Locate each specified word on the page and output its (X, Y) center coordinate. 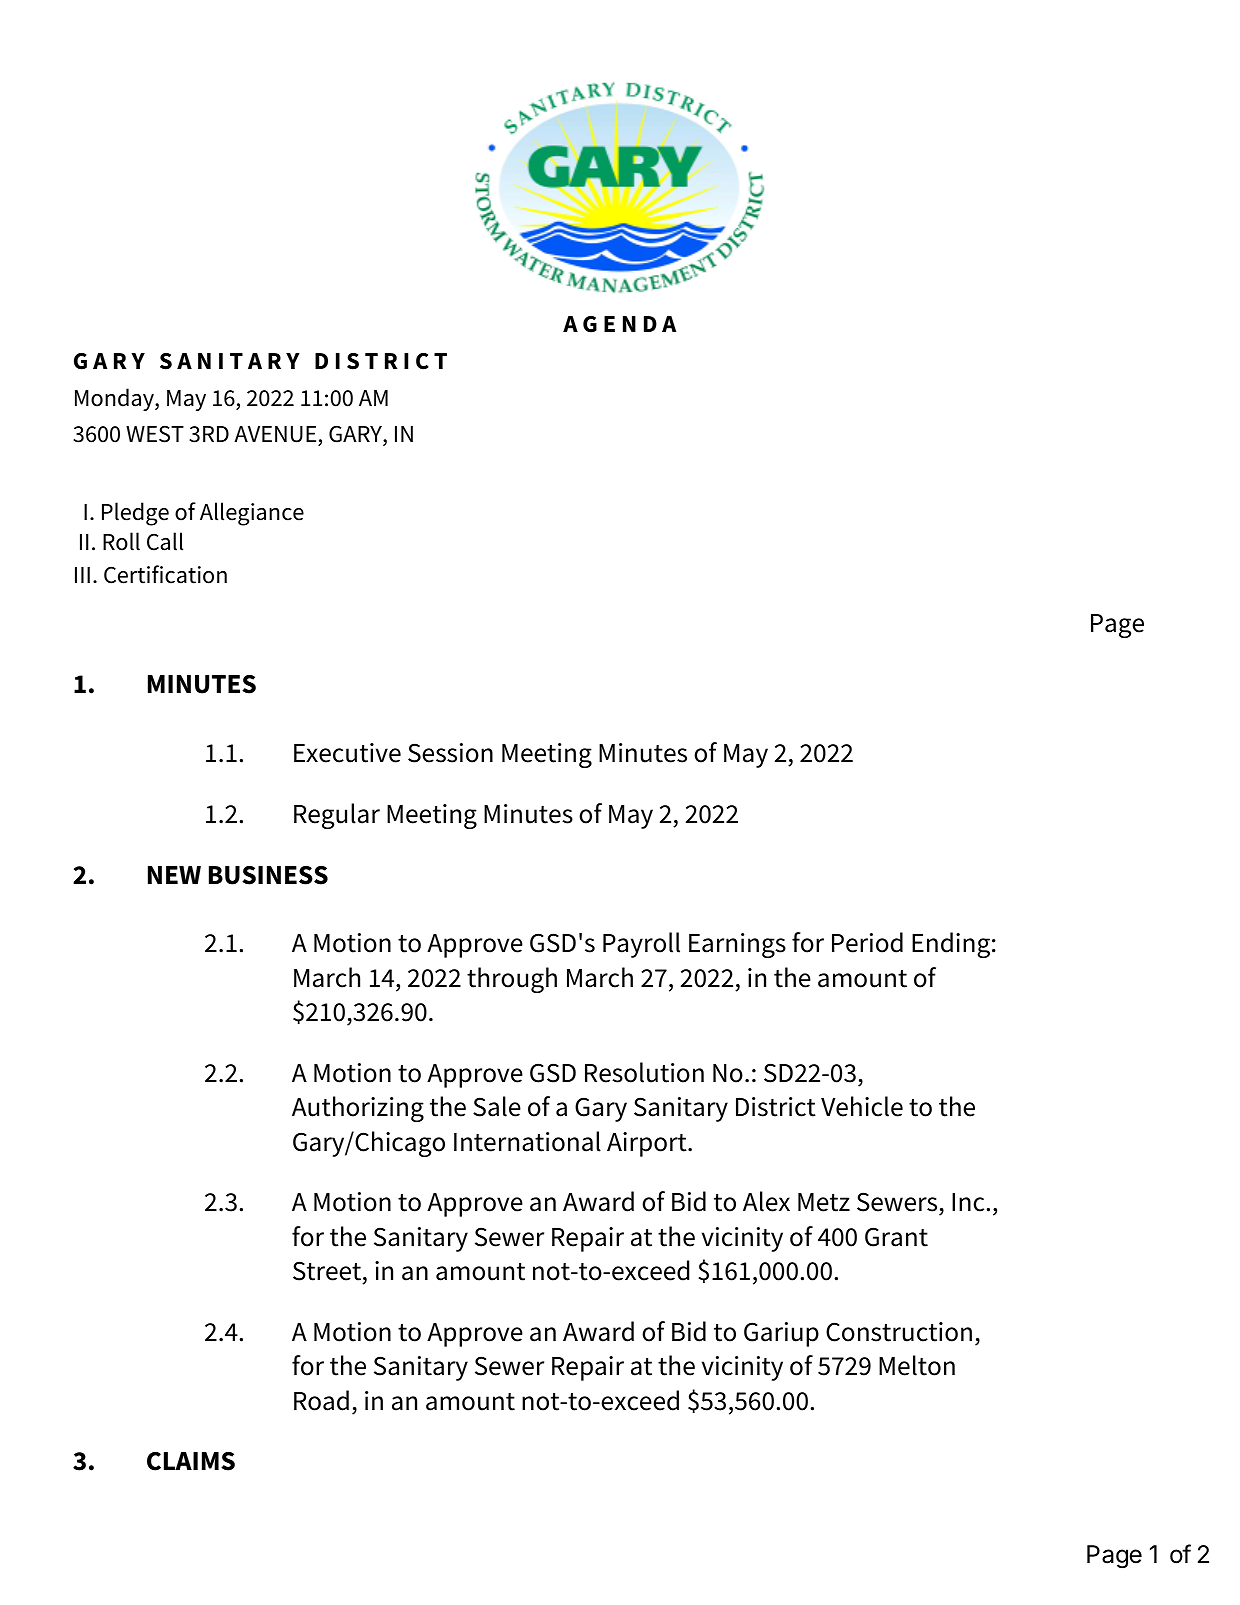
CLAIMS (191, 1461)
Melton (917, 1365)
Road (321, 1400)
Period (867, 942)
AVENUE (276, 436)
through (512, 980)
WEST (155, 434)
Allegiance (252, 514)
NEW (174, 875)
